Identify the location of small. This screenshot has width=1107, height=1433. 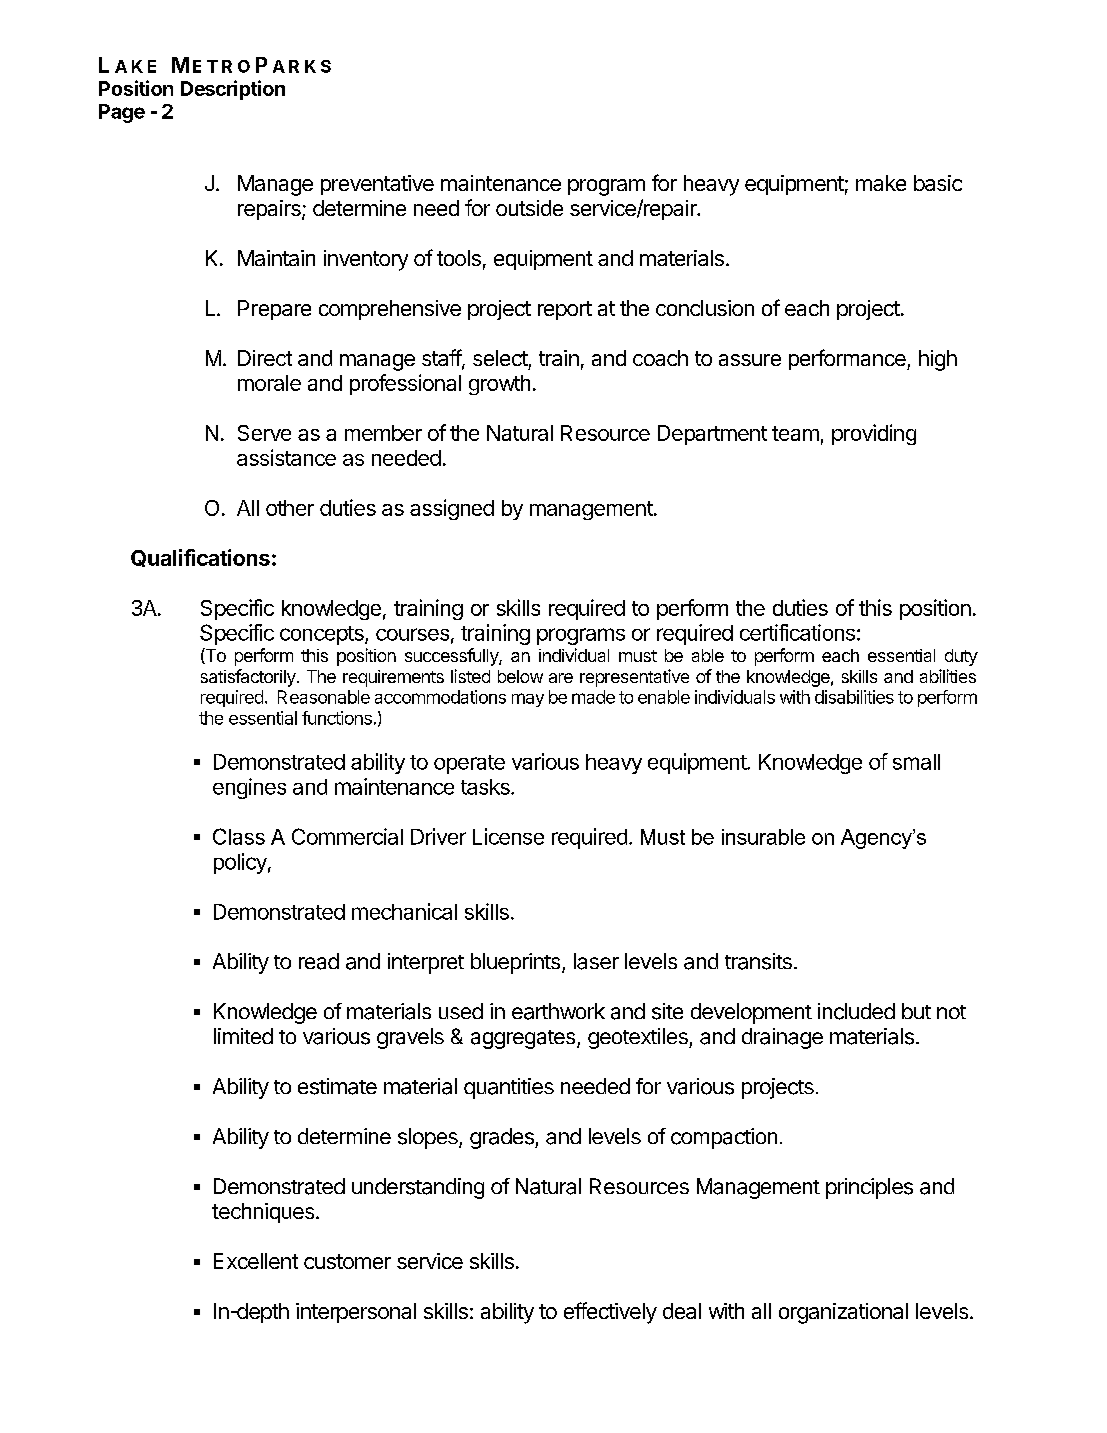
(916, 762).
